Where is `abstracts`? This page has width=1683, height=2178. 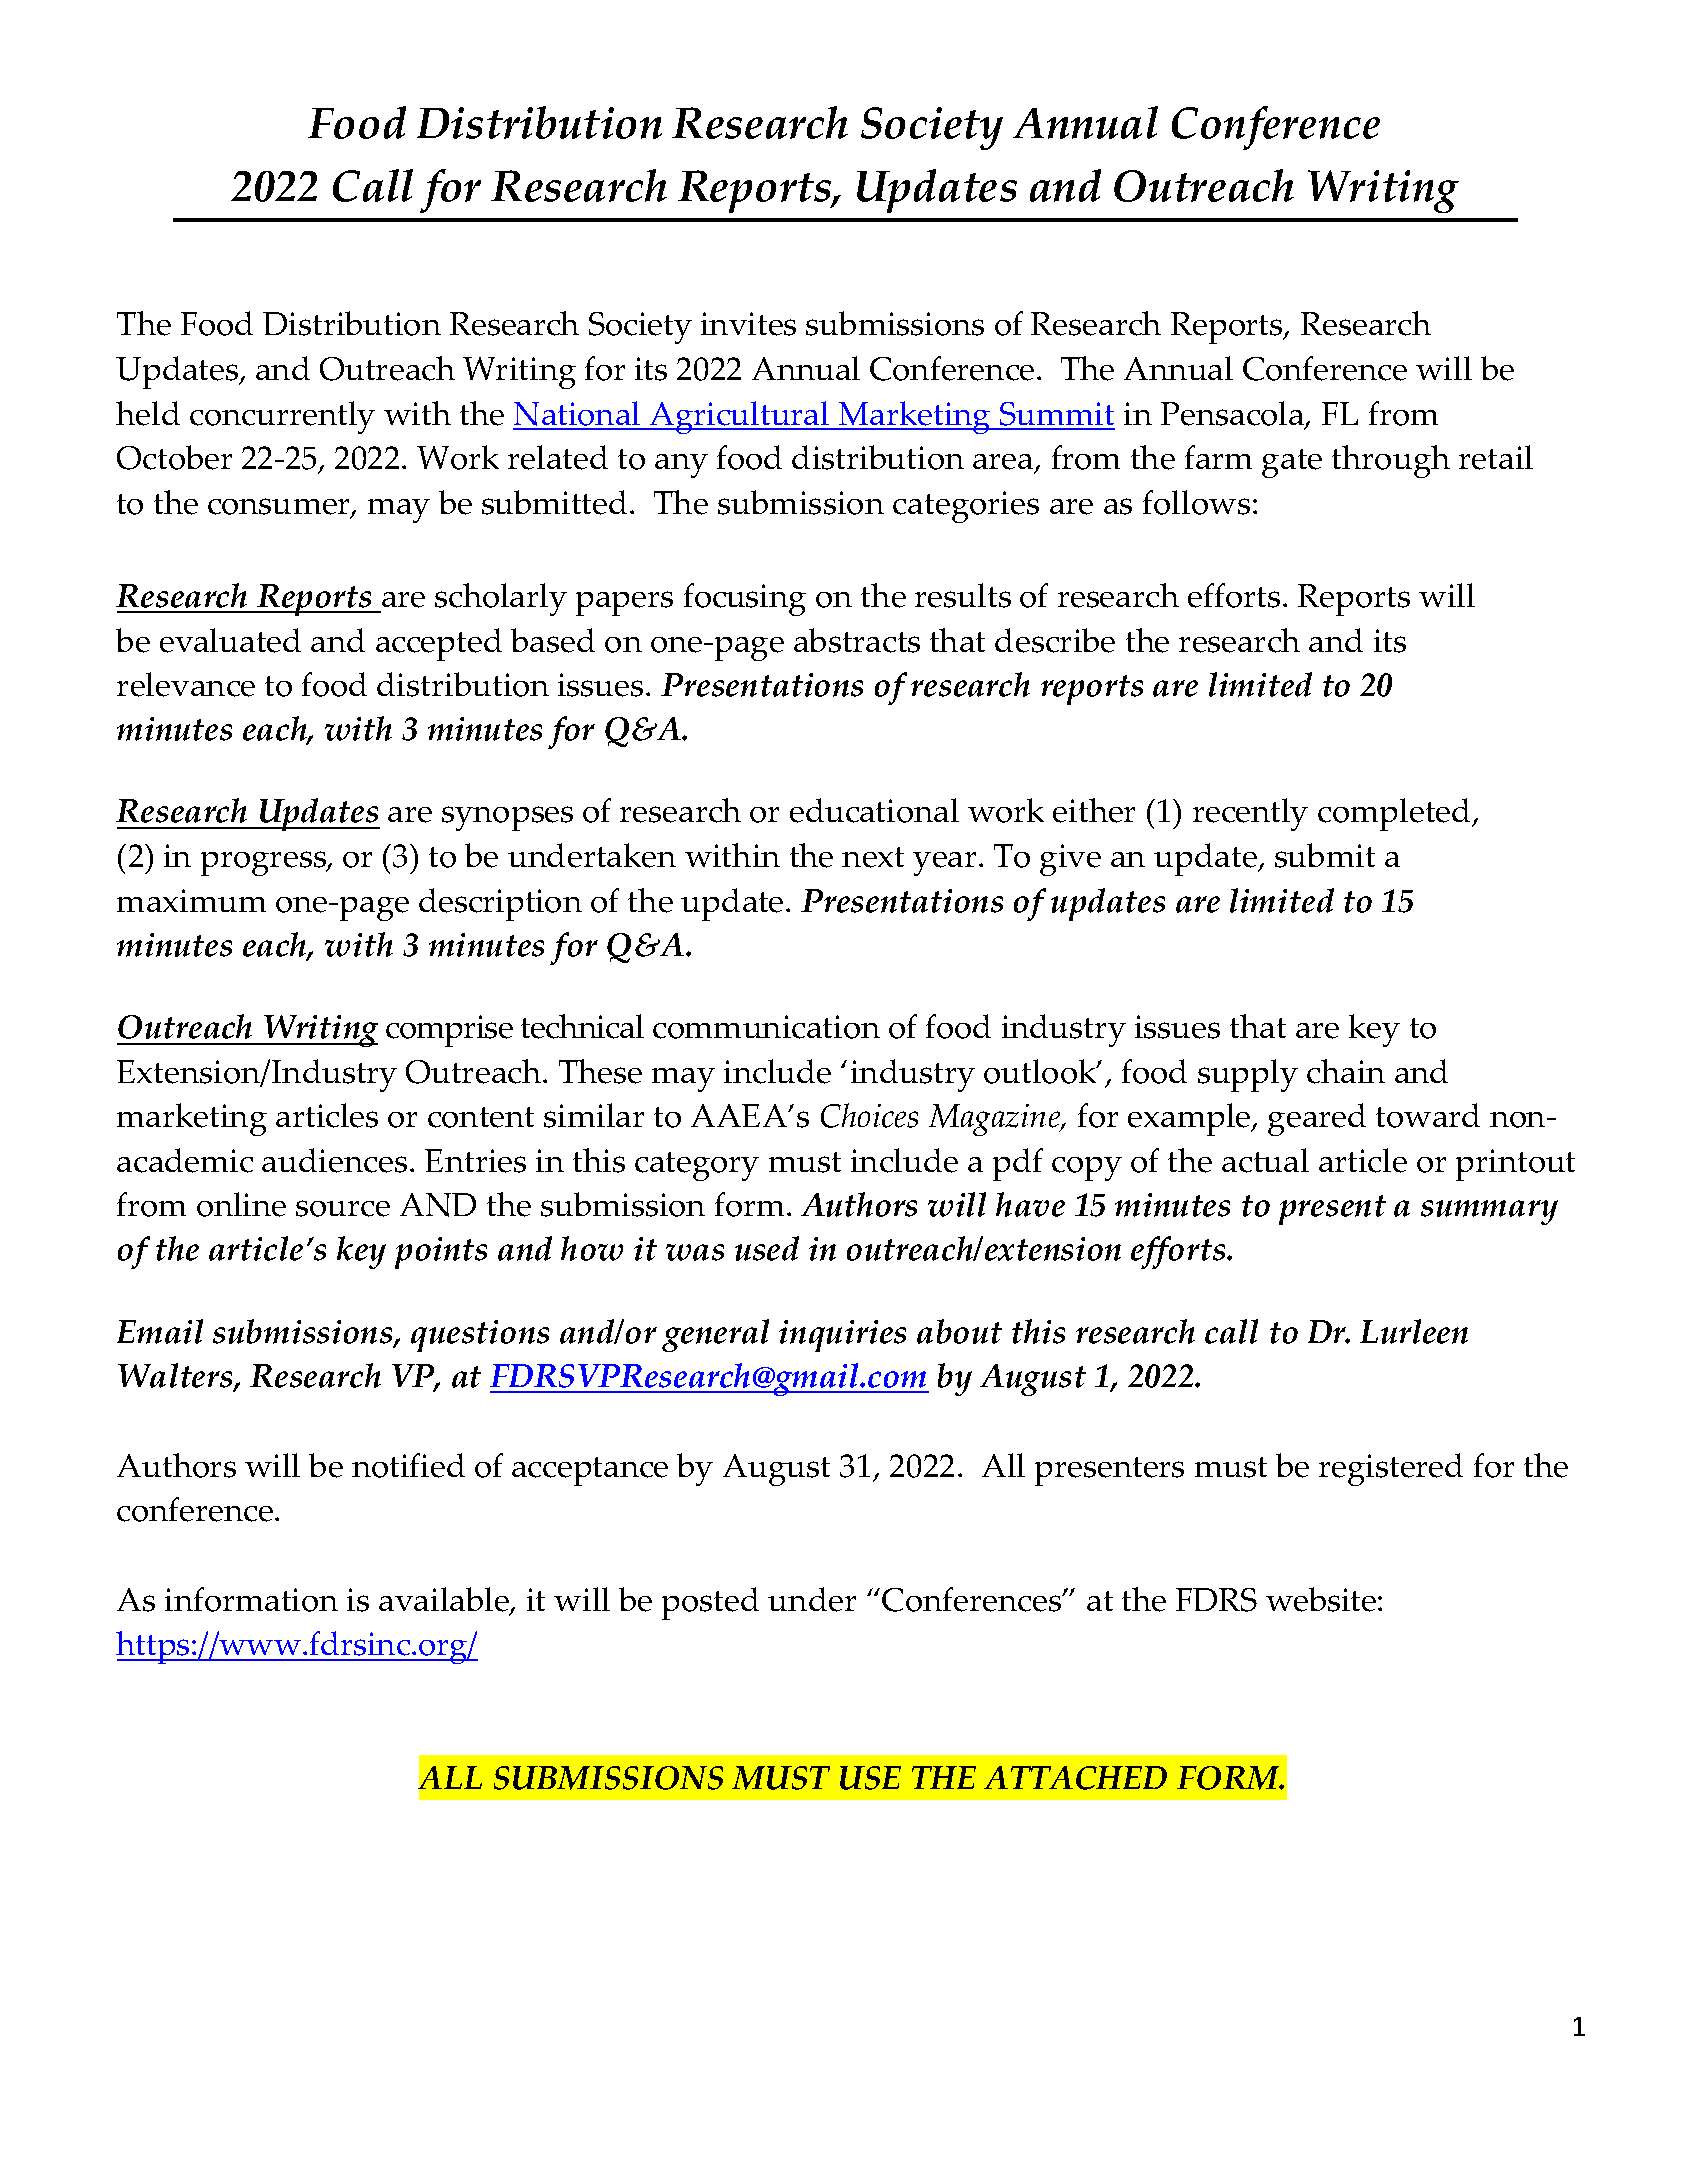 abstracts is located at coordinates (857, 640).
